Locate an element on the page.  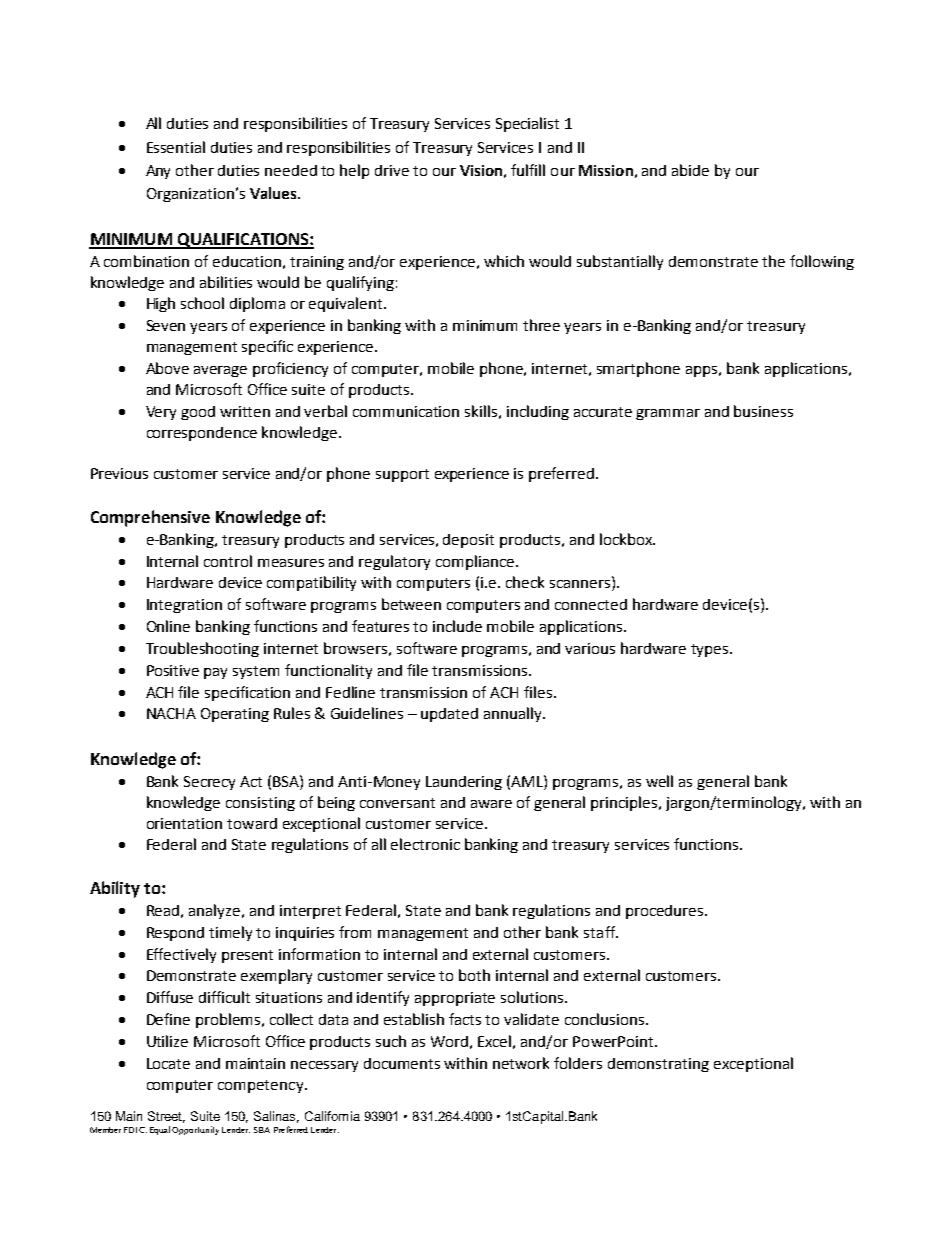
demonstrating is located at coordinates (658, 1065).
